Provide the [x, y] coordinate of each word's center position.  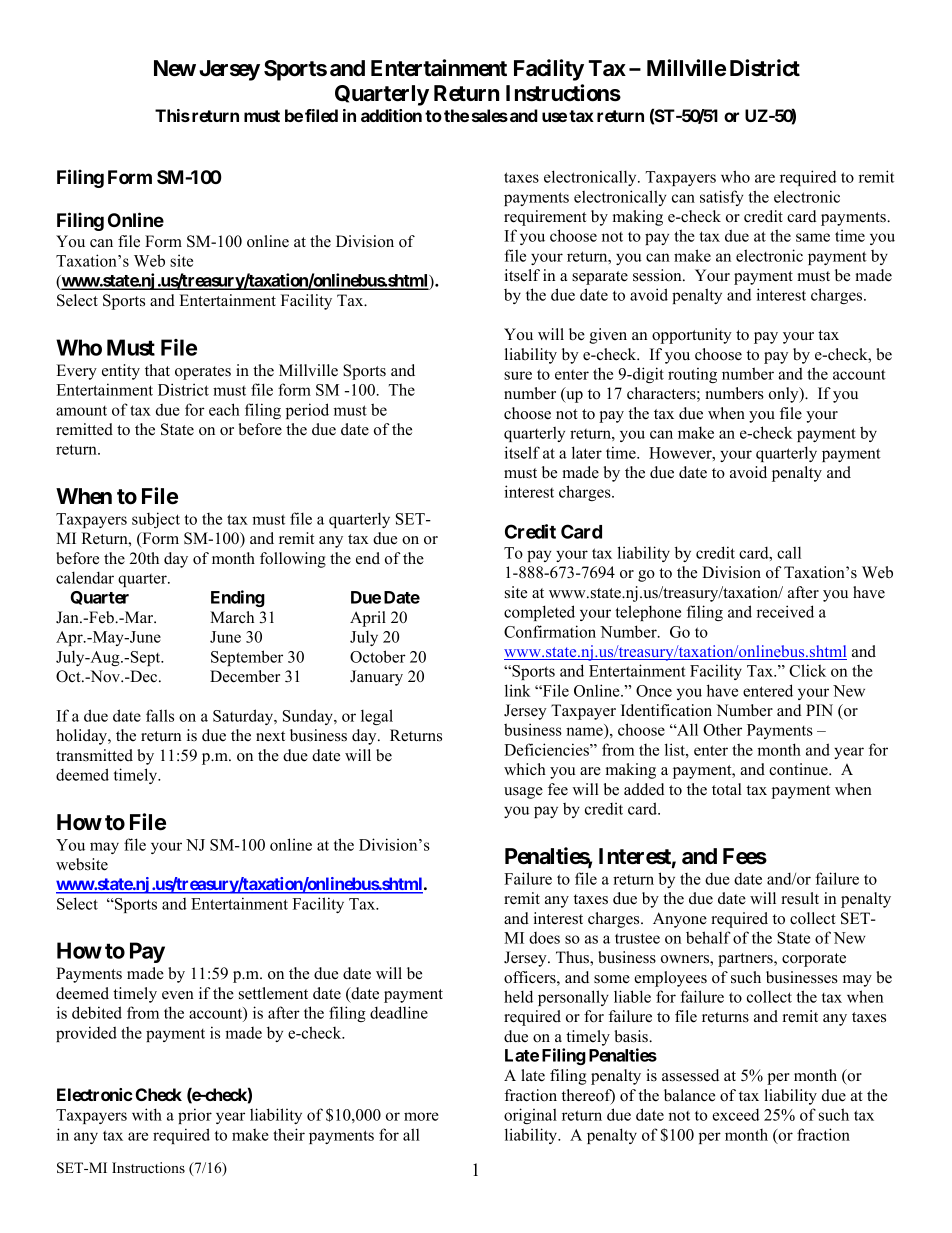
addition [391, 115]
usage [523, 793]
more [421, 1116]
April [368, 619]
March [232, 617]
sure [518, 375]
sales [490, 115]
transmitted [94, 755]
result [800, 898]
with [147, 1114]
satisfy [721, 198]
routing [692, 375]
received [785, 611]
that [157, 370]
